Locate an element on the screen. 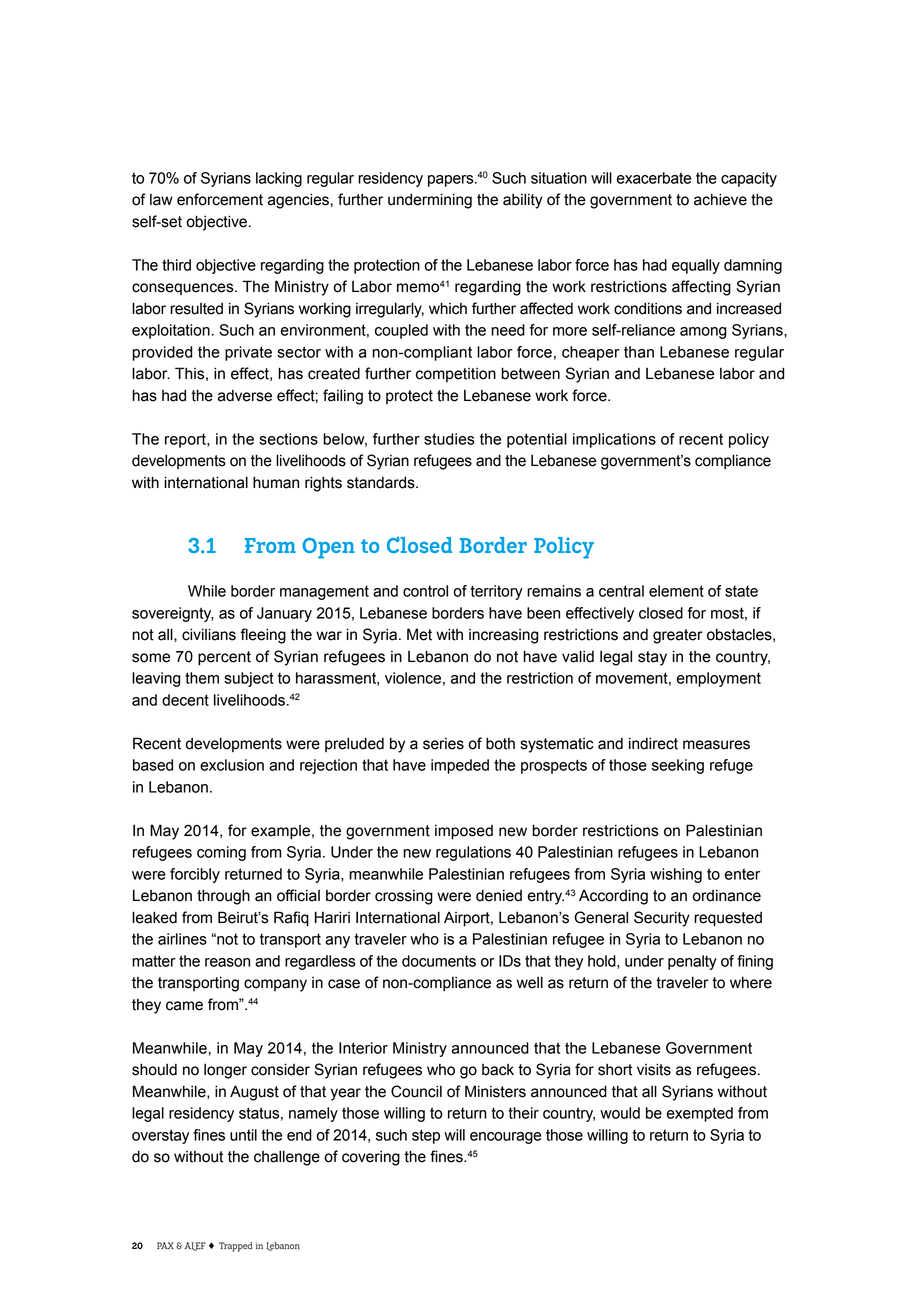 The width and height of the screenshot is (924, 1308). series is located at coordinates (443, 744).
